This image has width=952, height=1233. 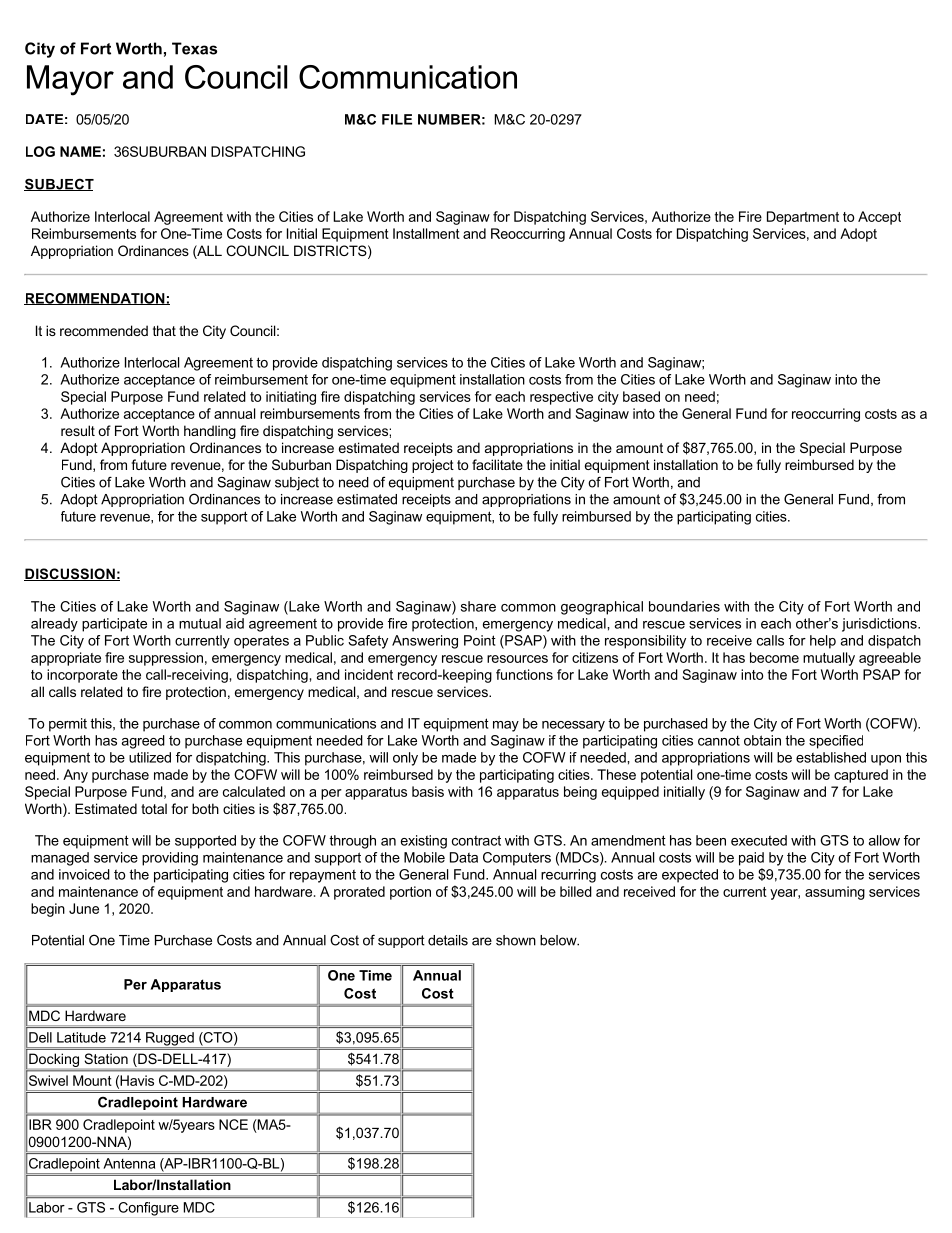 I want to click on Antenna, so click(x=129, y=1163).
